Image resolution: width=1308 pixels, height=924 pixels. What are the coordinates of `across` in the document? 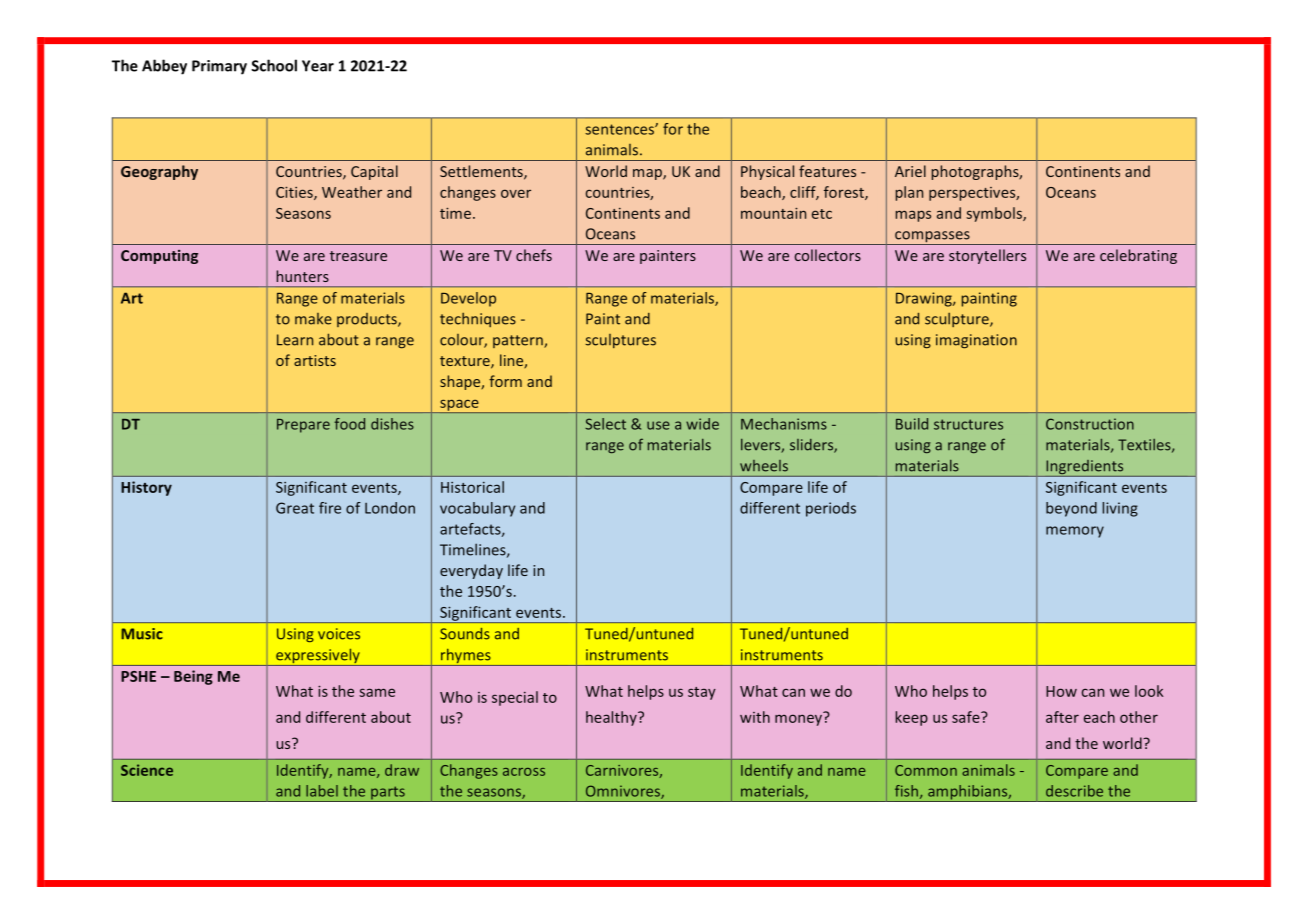 It's located at (524, 772).
